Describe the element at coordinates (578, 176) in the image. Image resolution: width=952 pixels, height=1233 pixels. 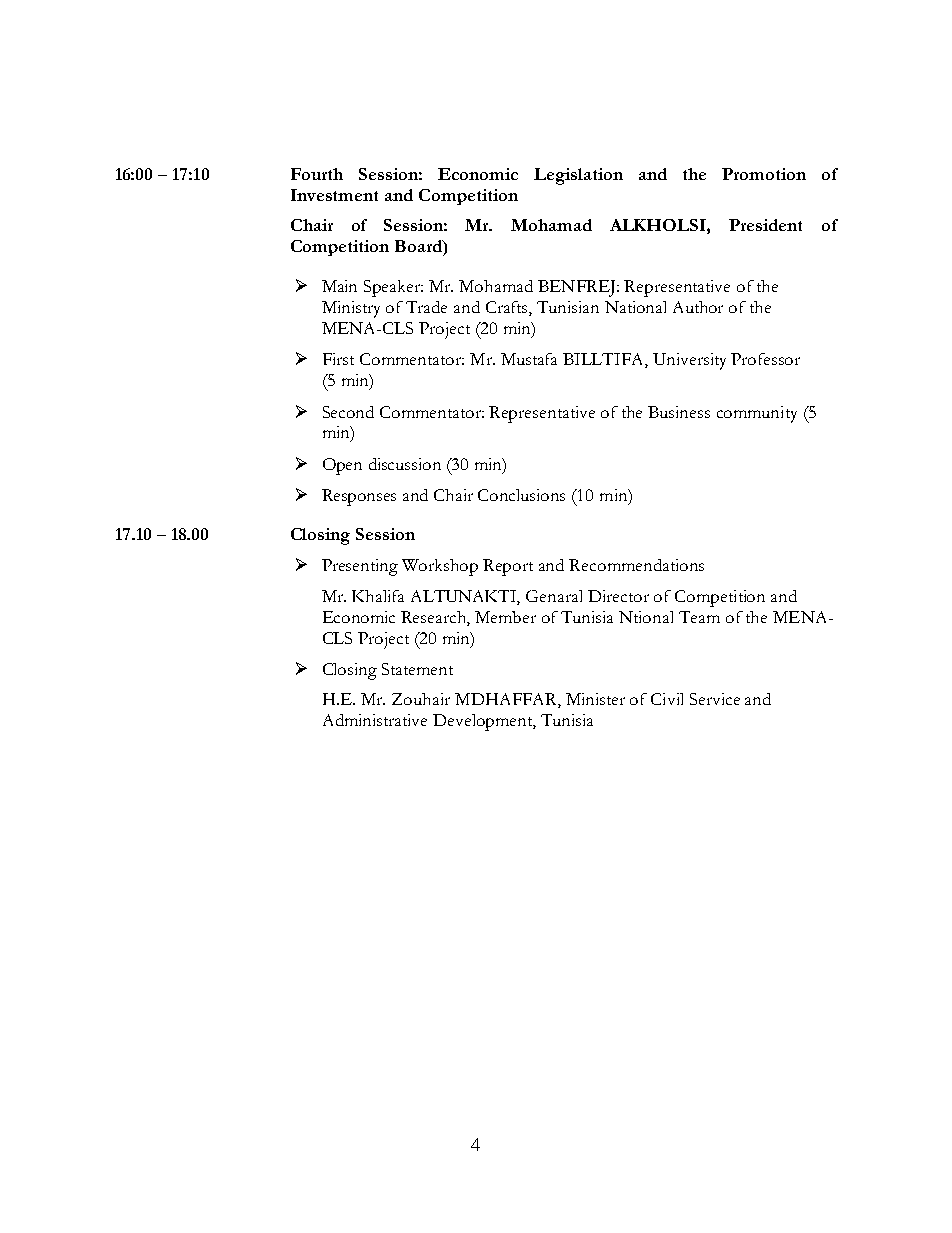
I see `Legislation` at that location.
